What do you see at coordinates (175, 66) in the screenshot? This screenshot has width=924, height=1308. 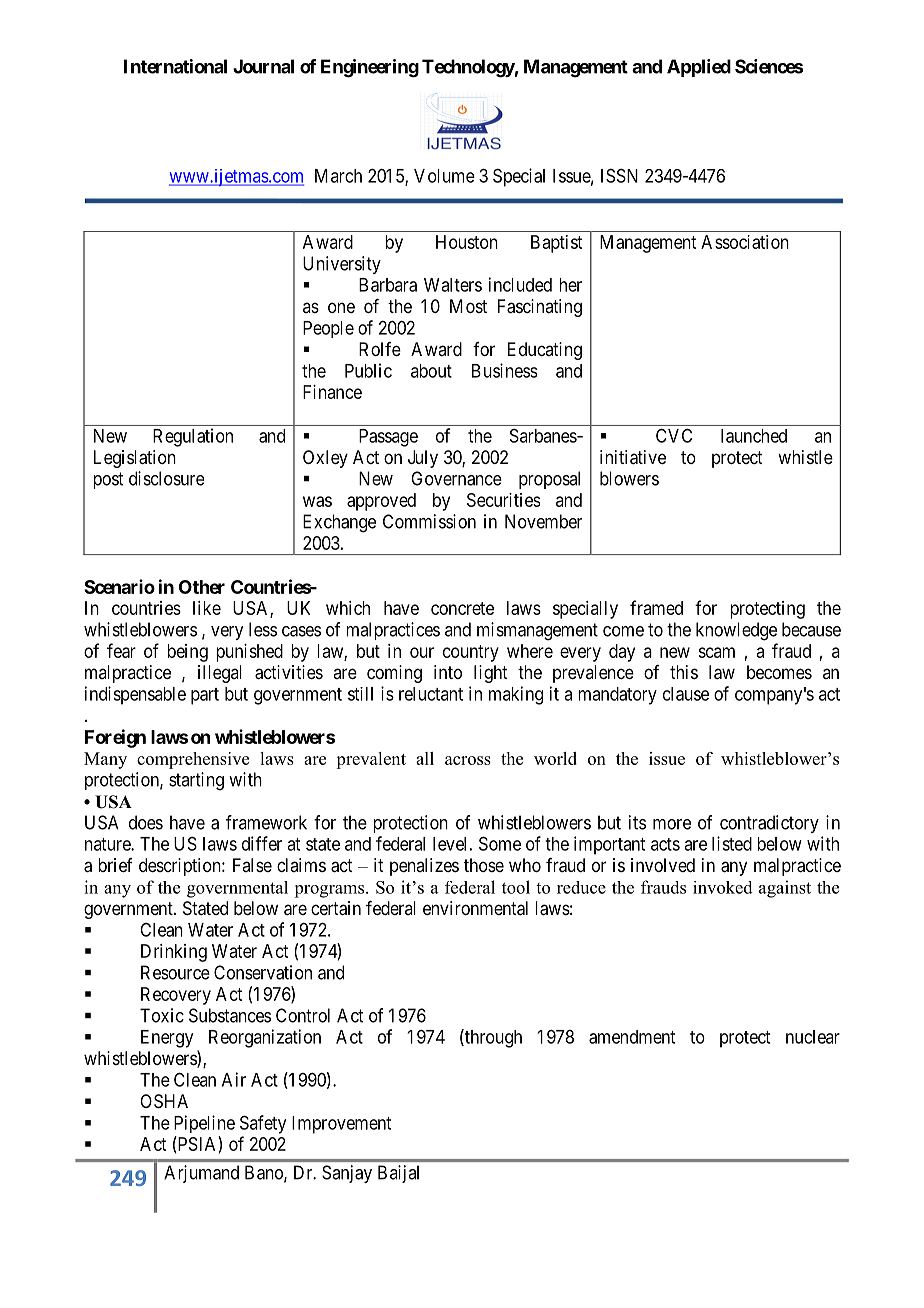 I see `International` at bounding box center [175, 66].
